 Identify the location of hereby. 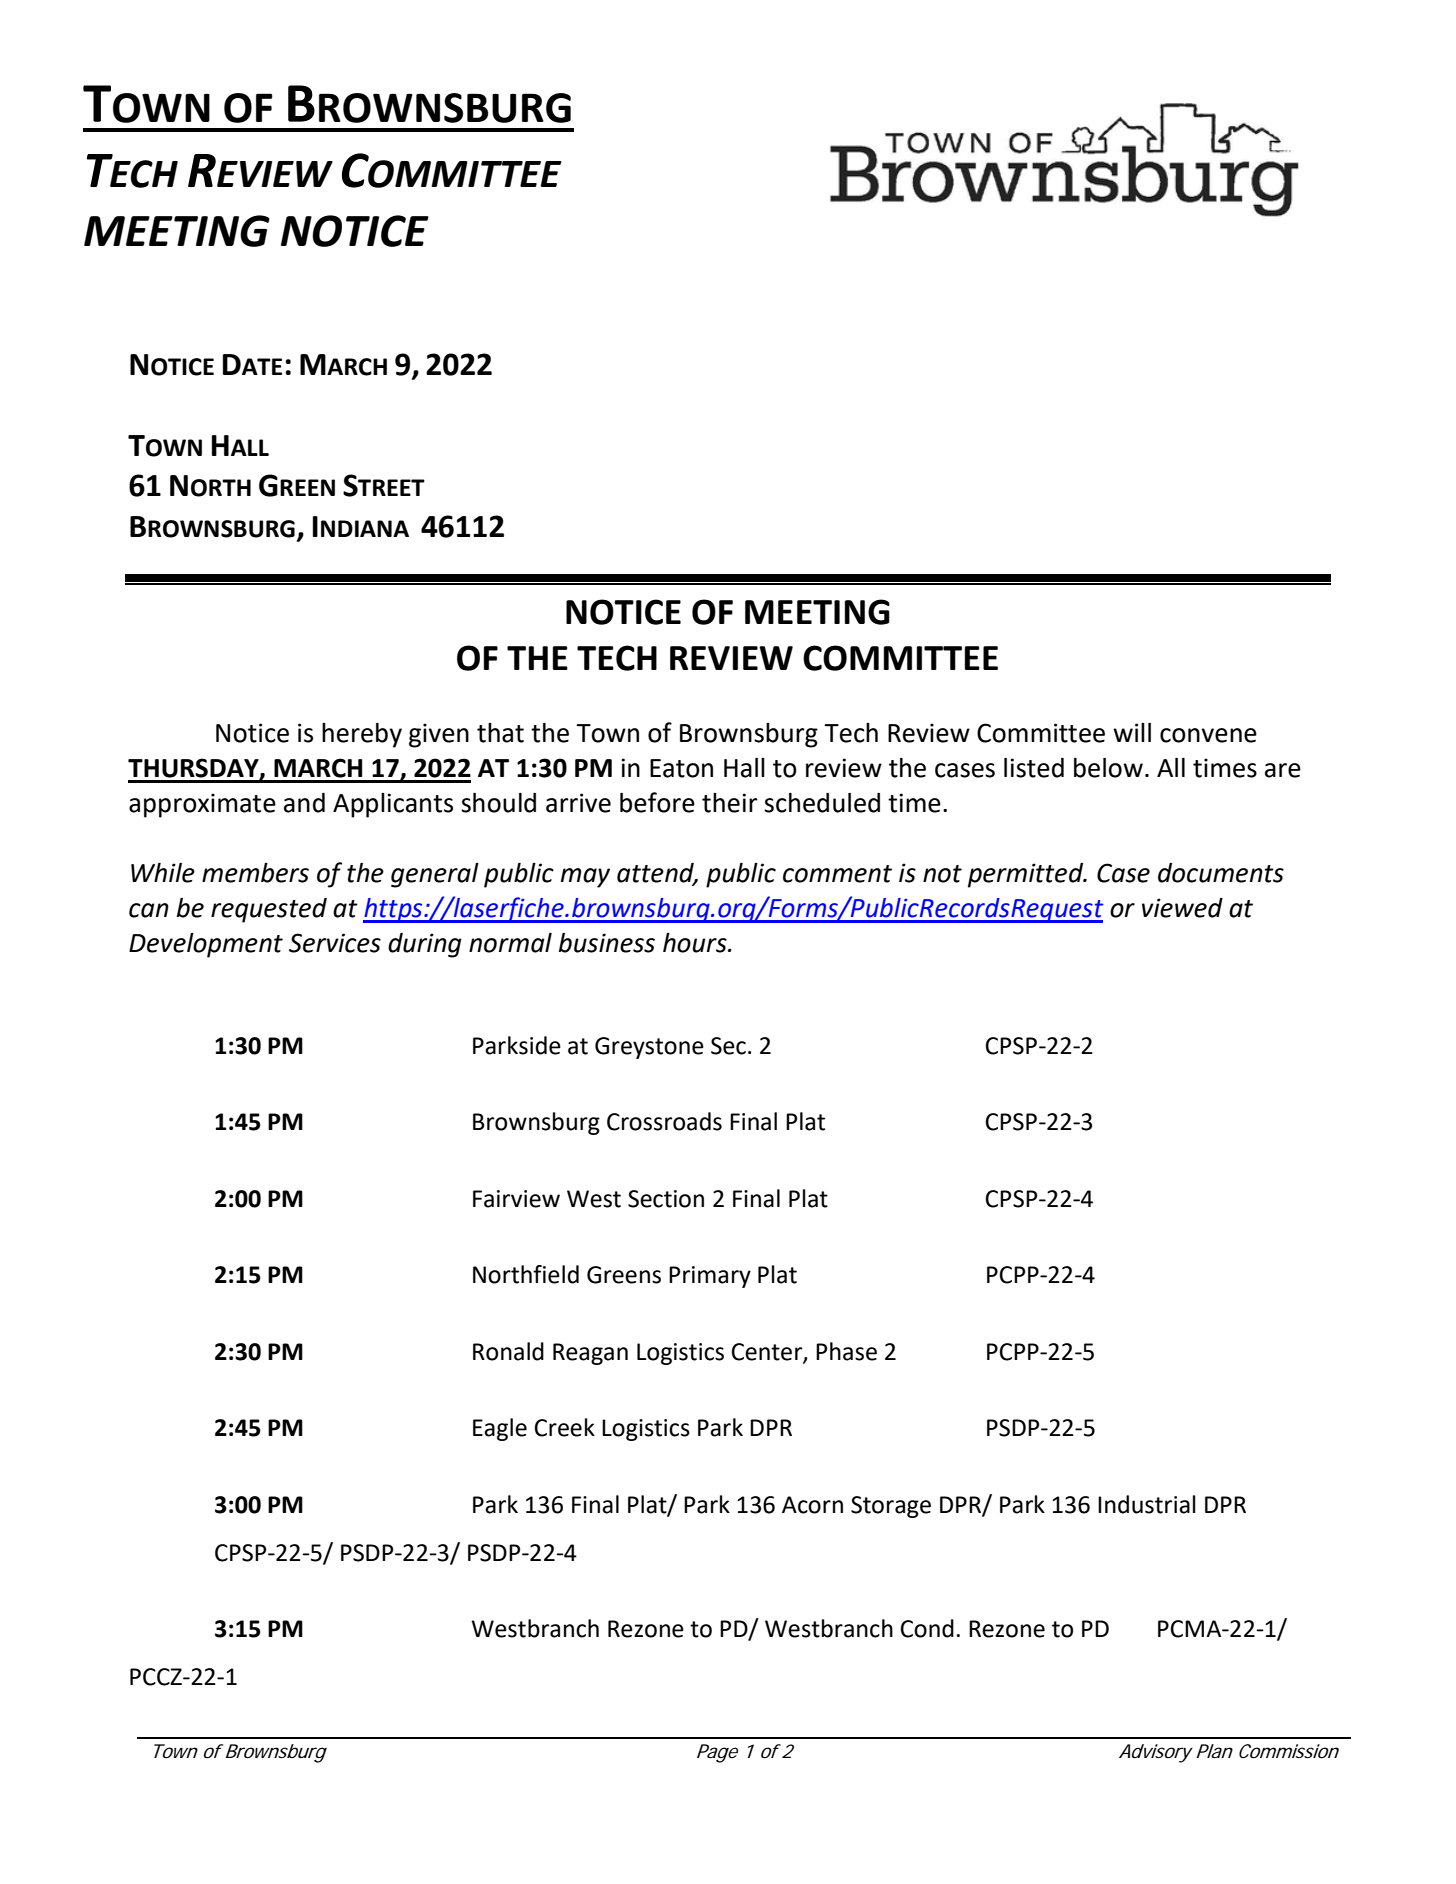
(362, 735).
